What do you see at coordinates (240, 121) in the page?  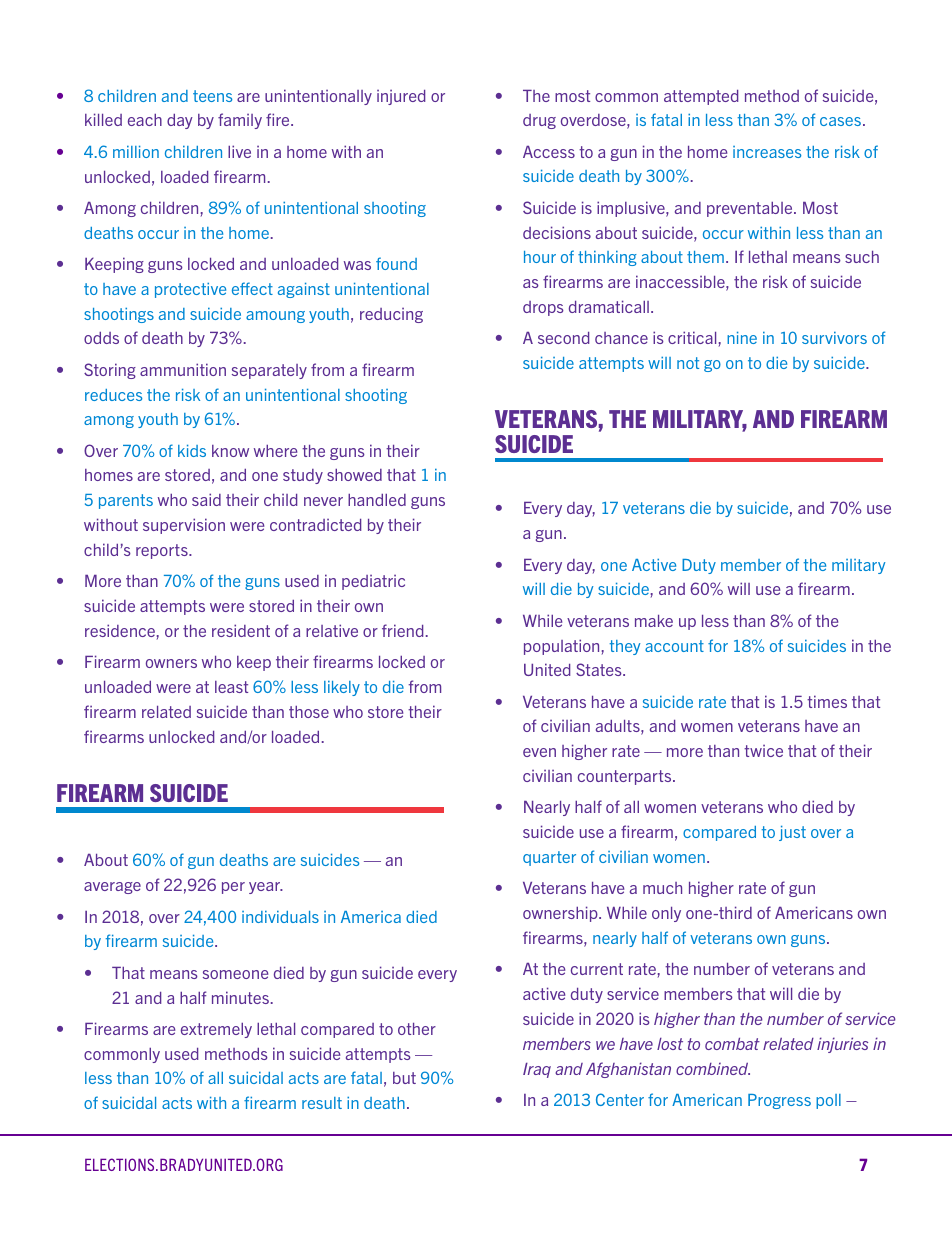 I see `family` at bounding box center [240, 121].
